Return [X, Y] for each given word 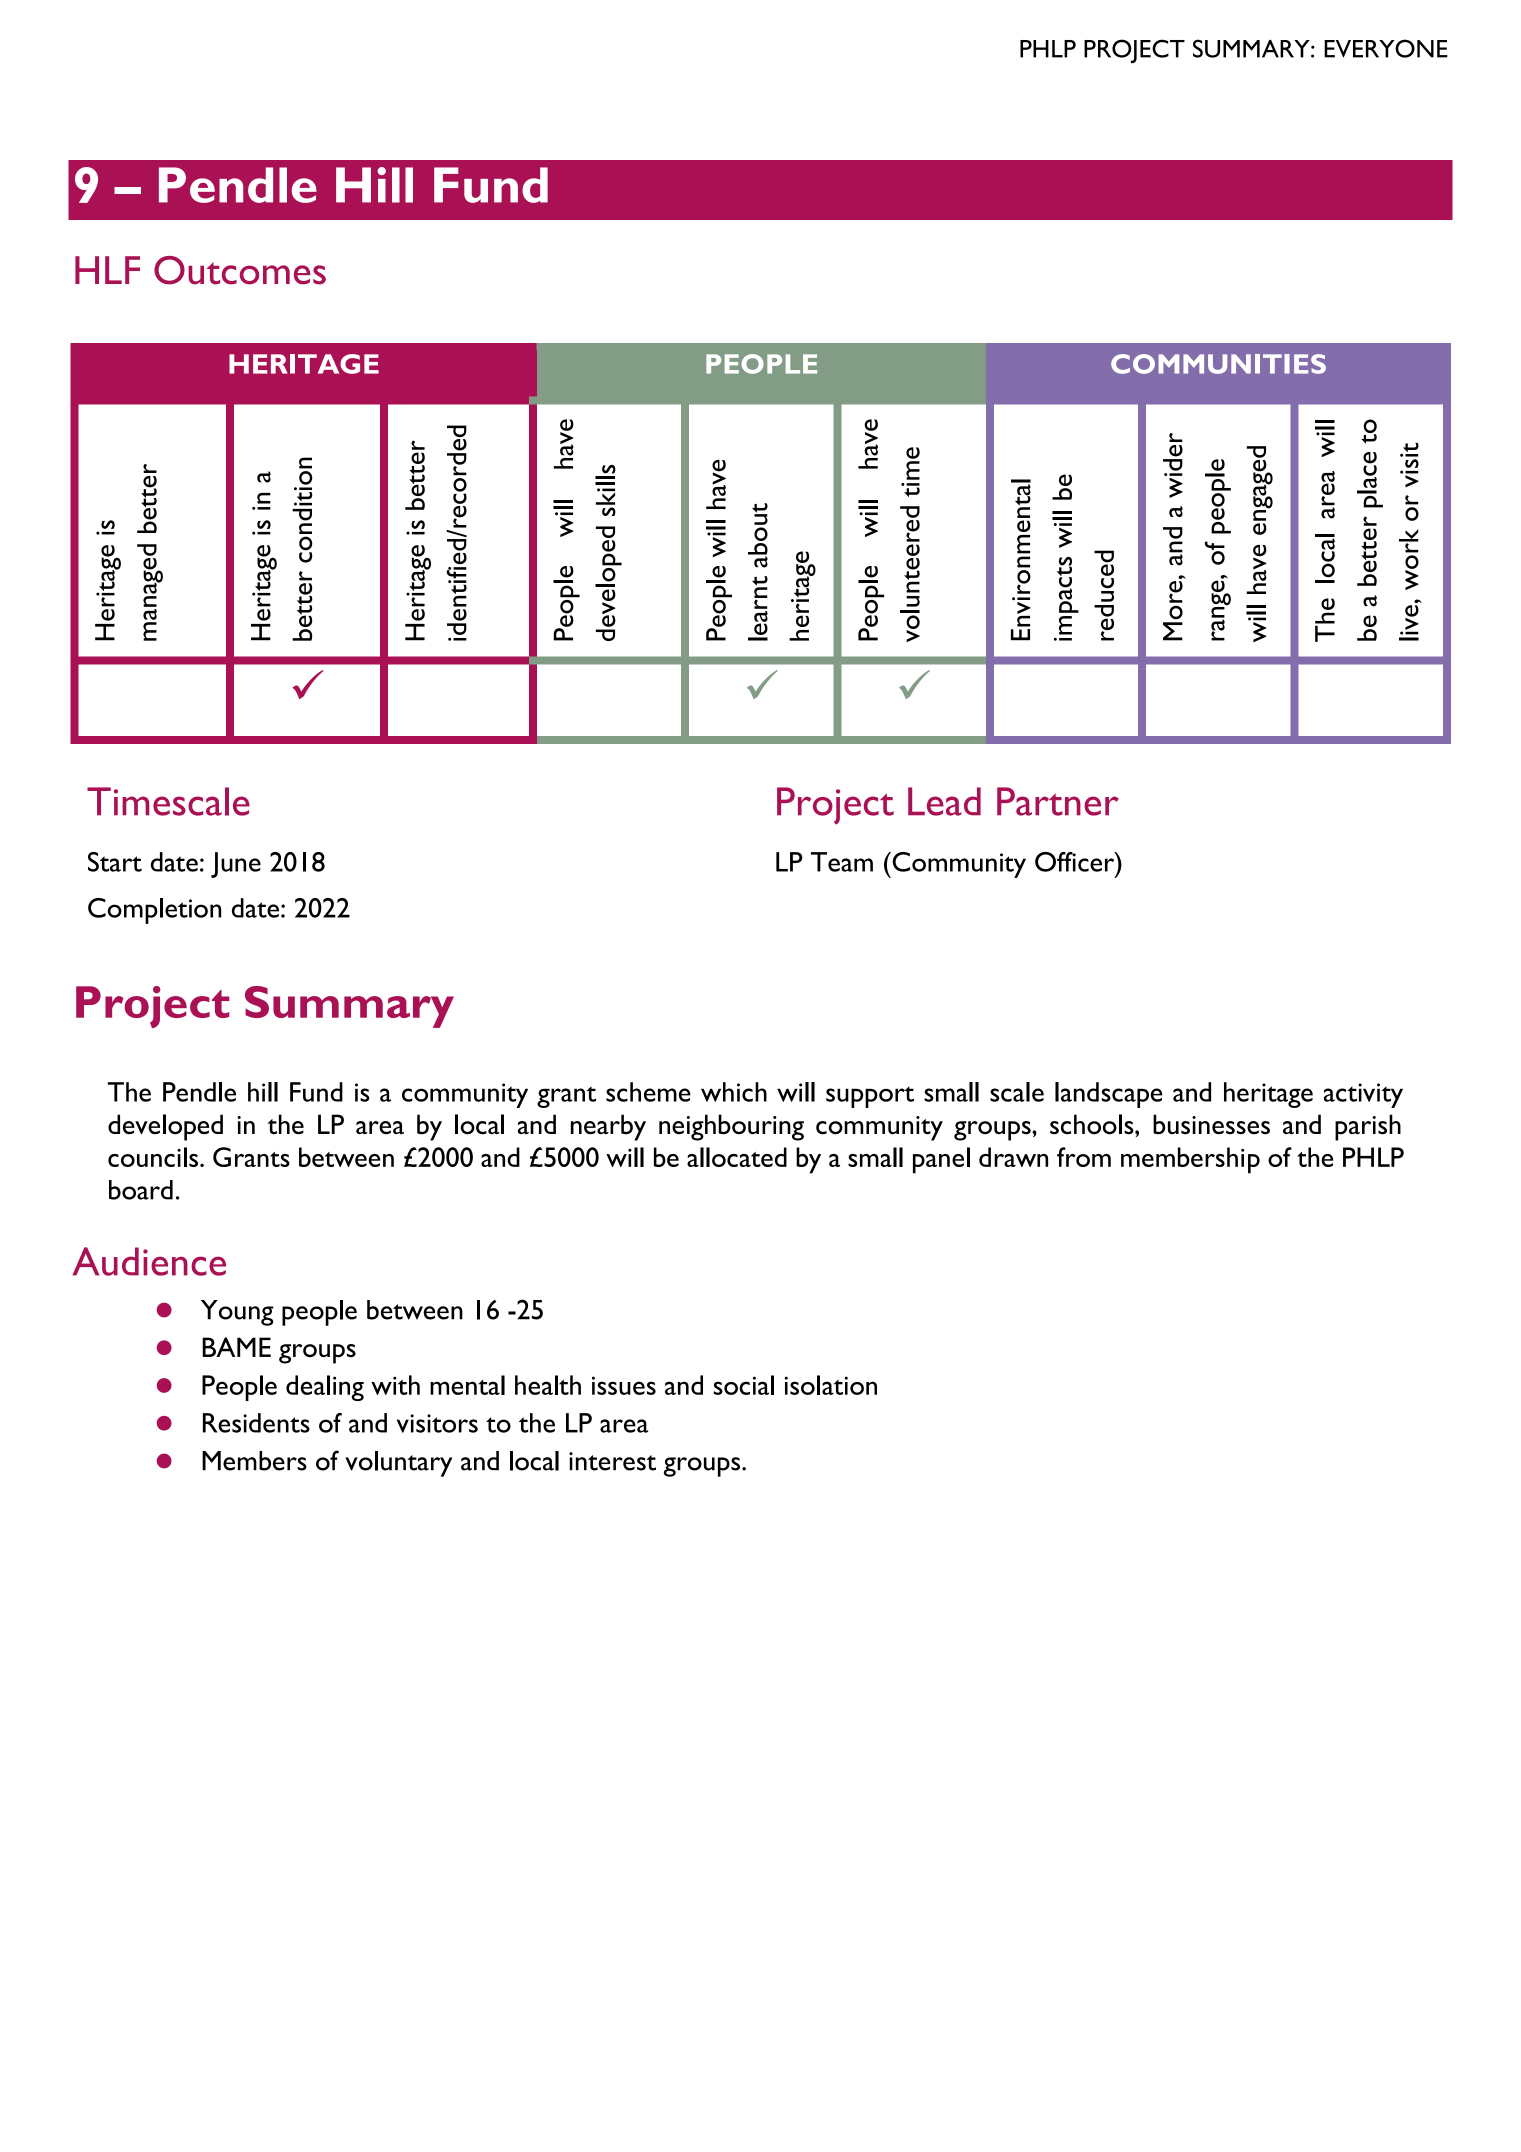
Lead [944, 801]
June [236, 865]
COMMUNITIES [1218, 364]
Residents [256, 1423]
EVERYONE [1386, 48]
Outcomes [240, 270]
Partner [1058, 801]
